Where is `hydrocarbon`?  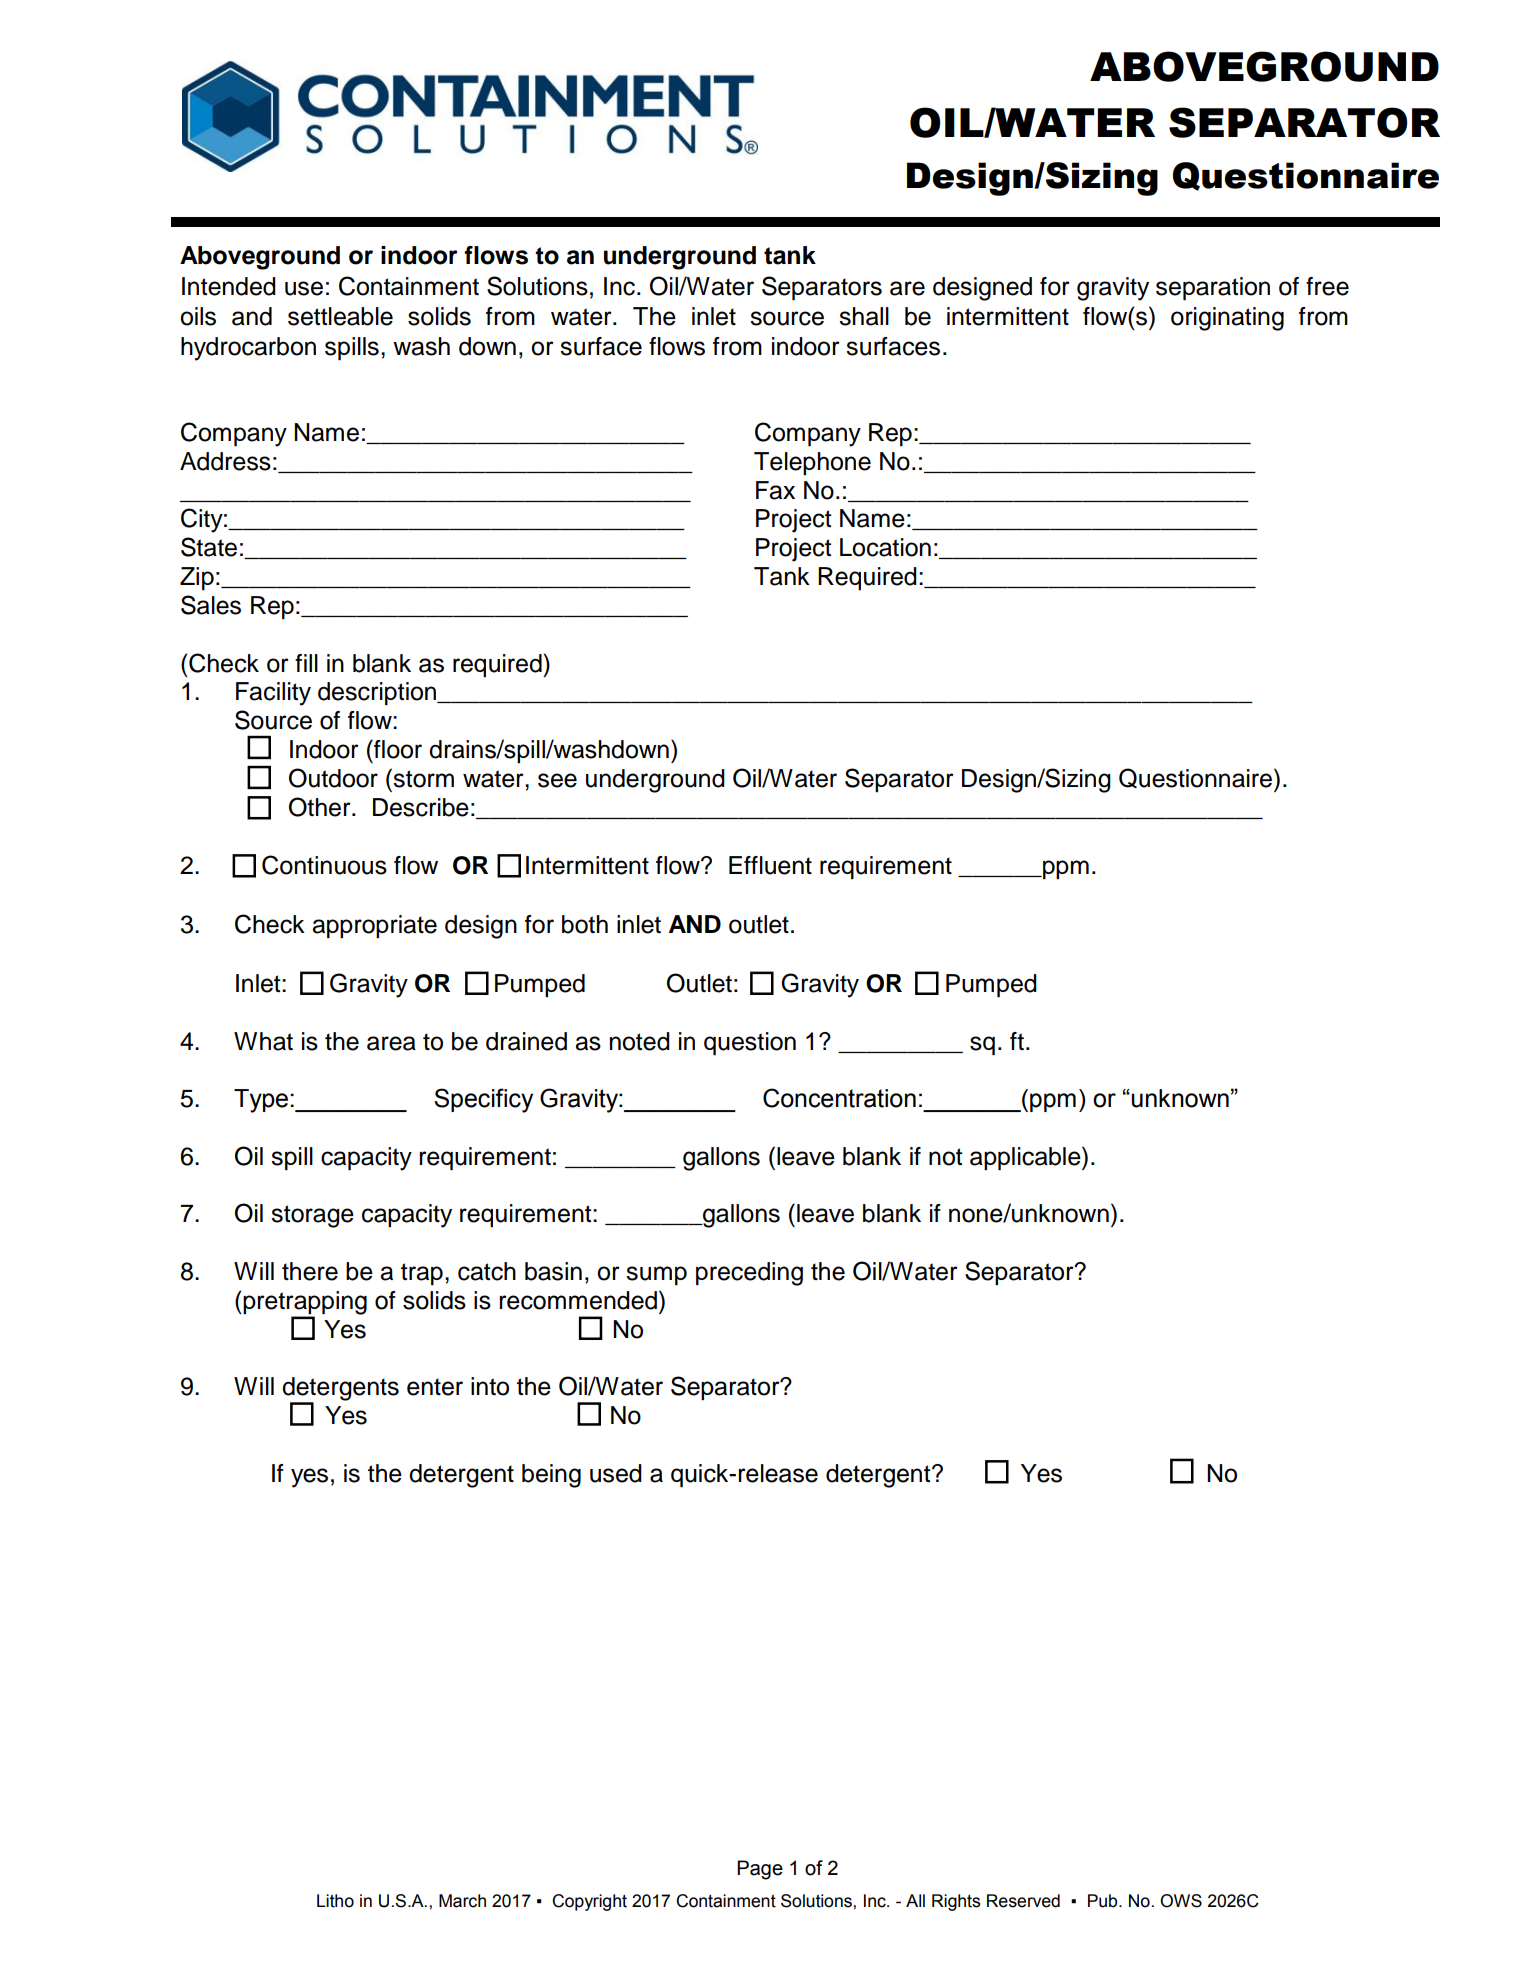
hydrocarbon is located at coordinates (248, 349).
